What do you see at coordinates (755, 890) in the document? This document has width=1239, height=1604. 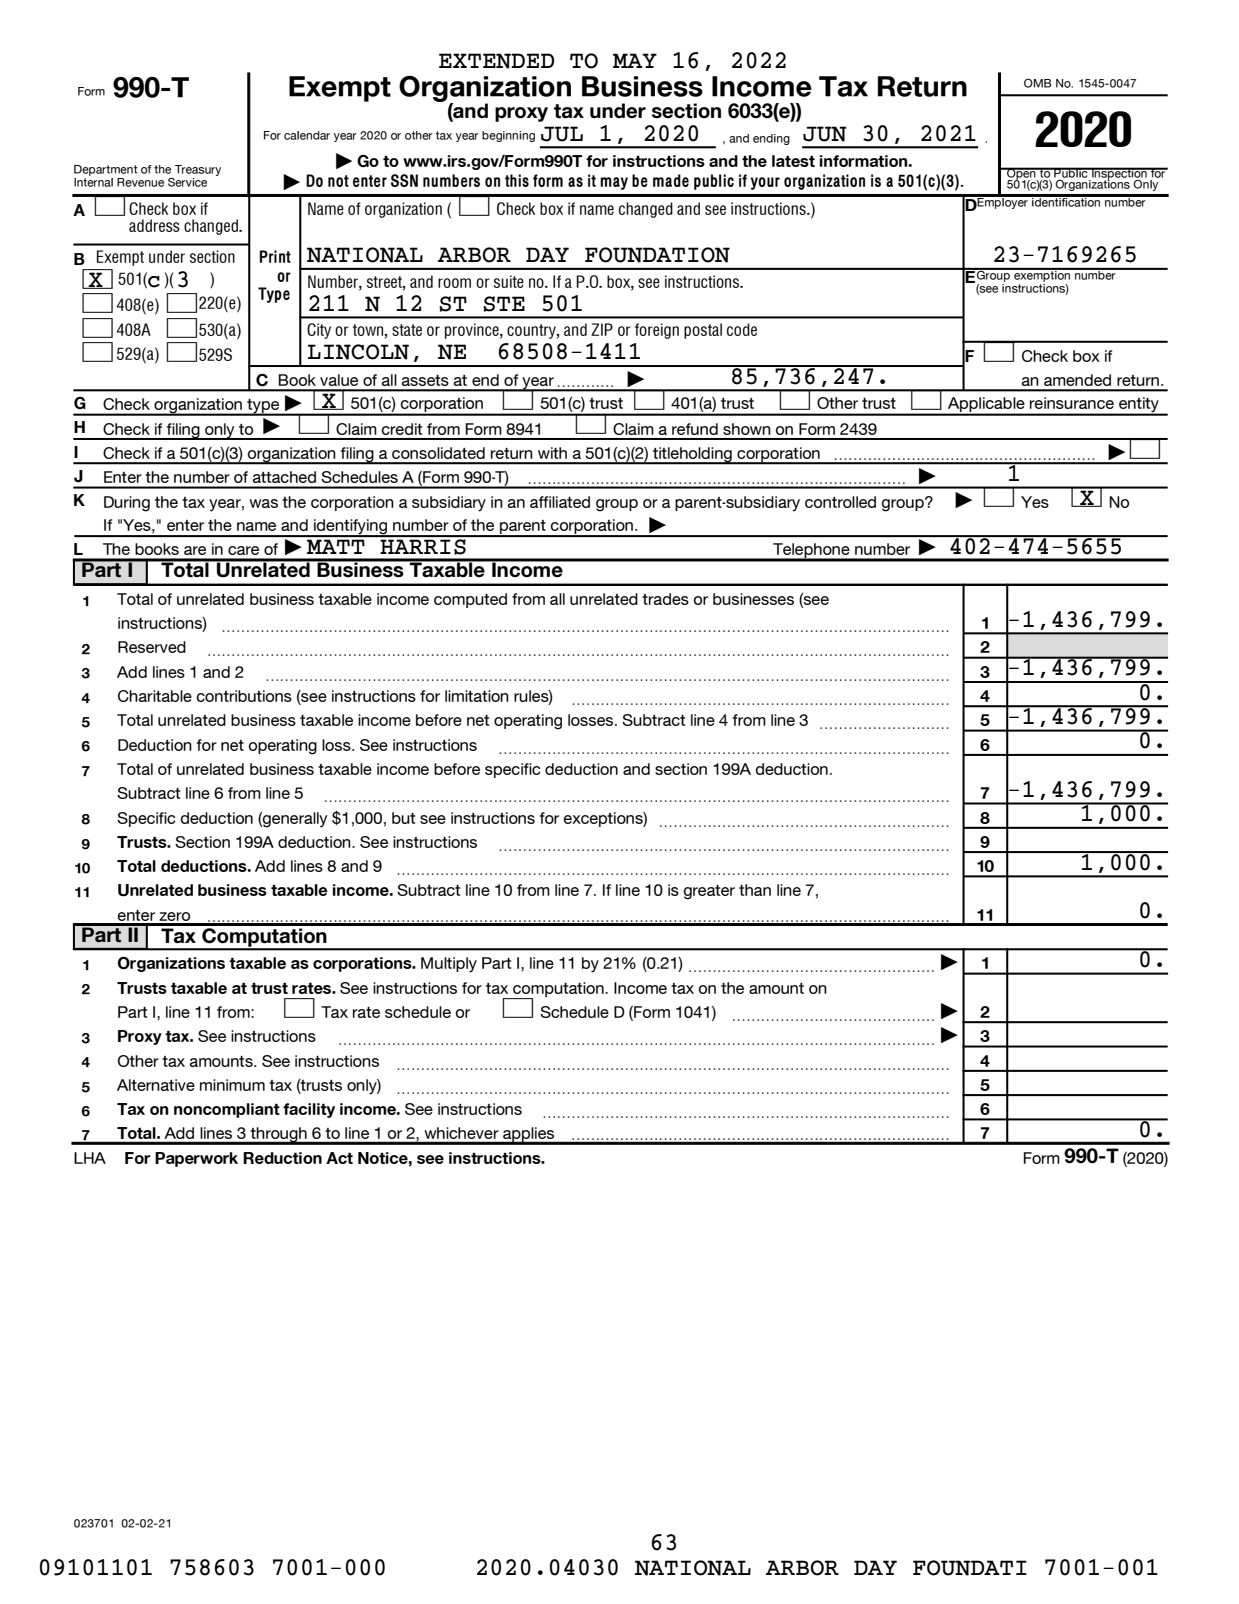 I see `than` at bounding box center [755, 890].
